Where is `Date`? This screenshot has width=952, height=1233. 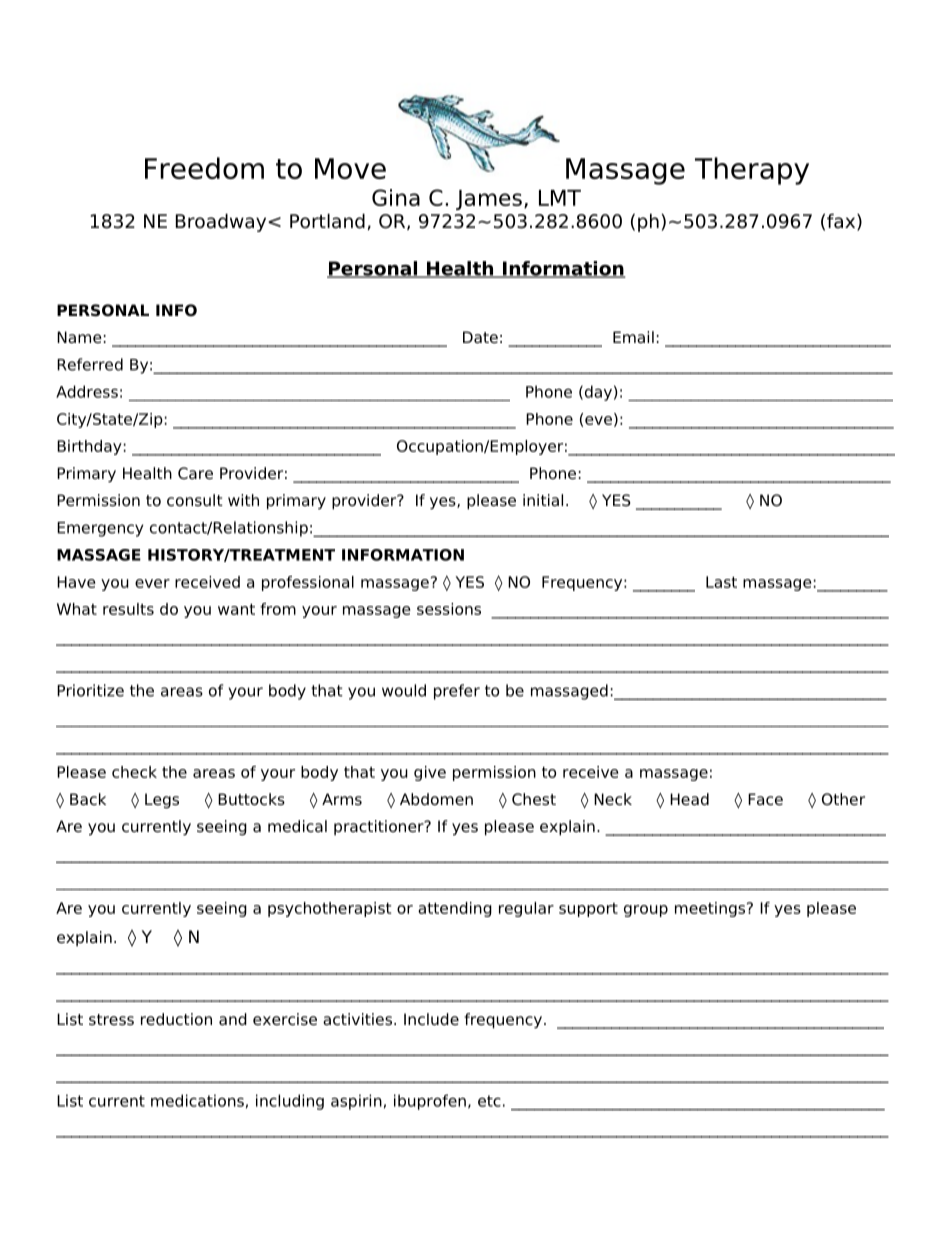 Date is located at coordinates (480, 337).
